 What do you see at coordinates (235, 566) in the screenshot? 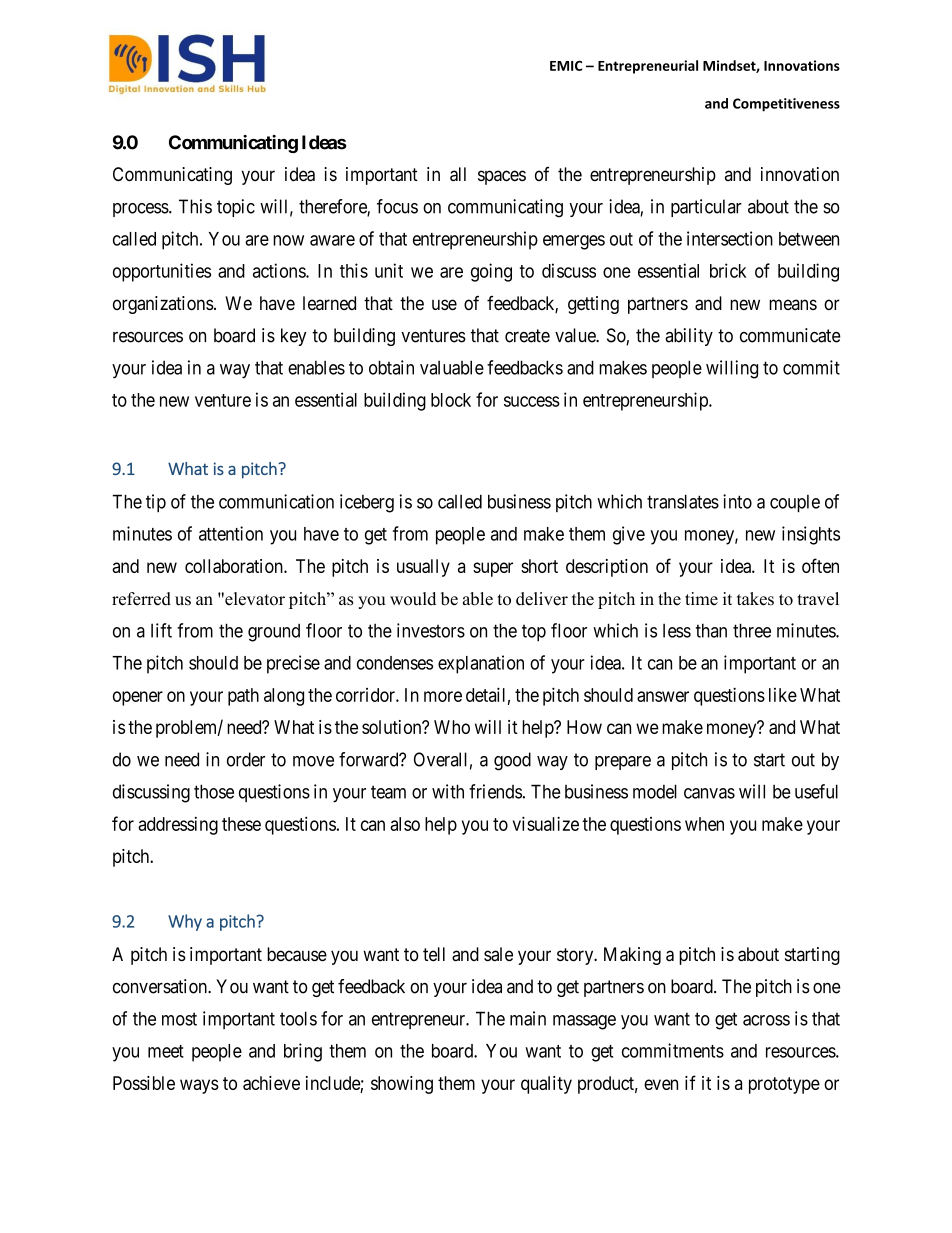
I see `collaboration` at bounding box center [235, 566].
